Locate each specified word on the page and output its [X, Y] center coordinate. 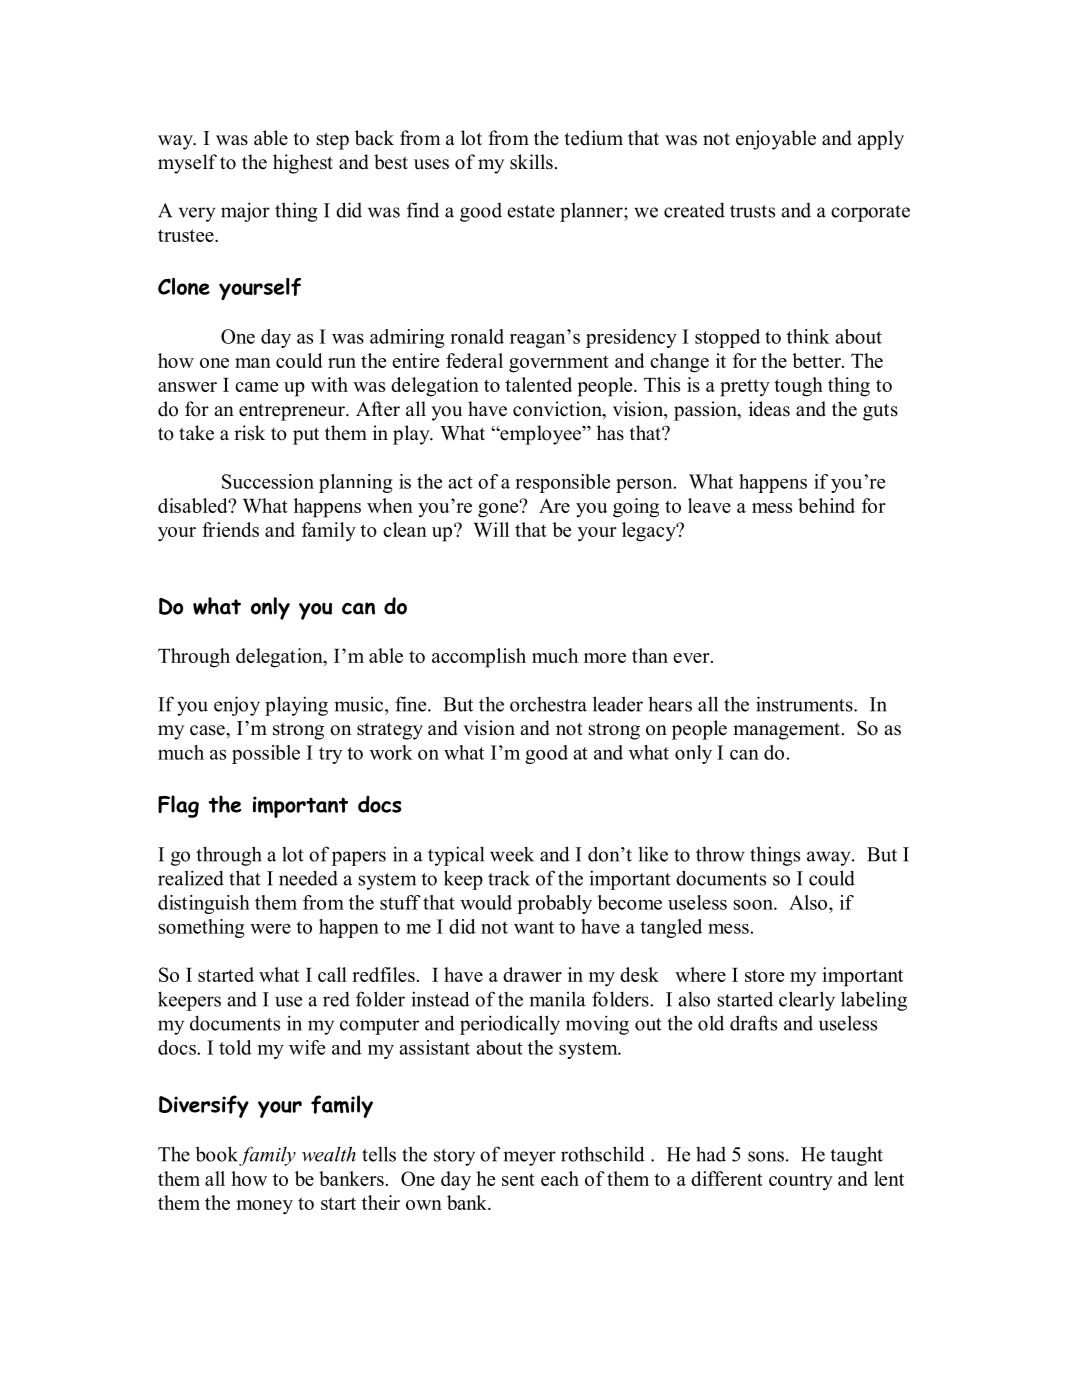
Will [491, 529]
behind [826, 505]
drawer [532, 974]
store [764, 975]
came [256, 387]
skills [531, 162]
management [786, 731]
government [559, 364]
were [270, 929]
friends [230, 529]
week [512, 854]
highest [303, 164]
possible [266, 754]
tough [798, 387]
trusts [752, 211]
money [264, 1207]
